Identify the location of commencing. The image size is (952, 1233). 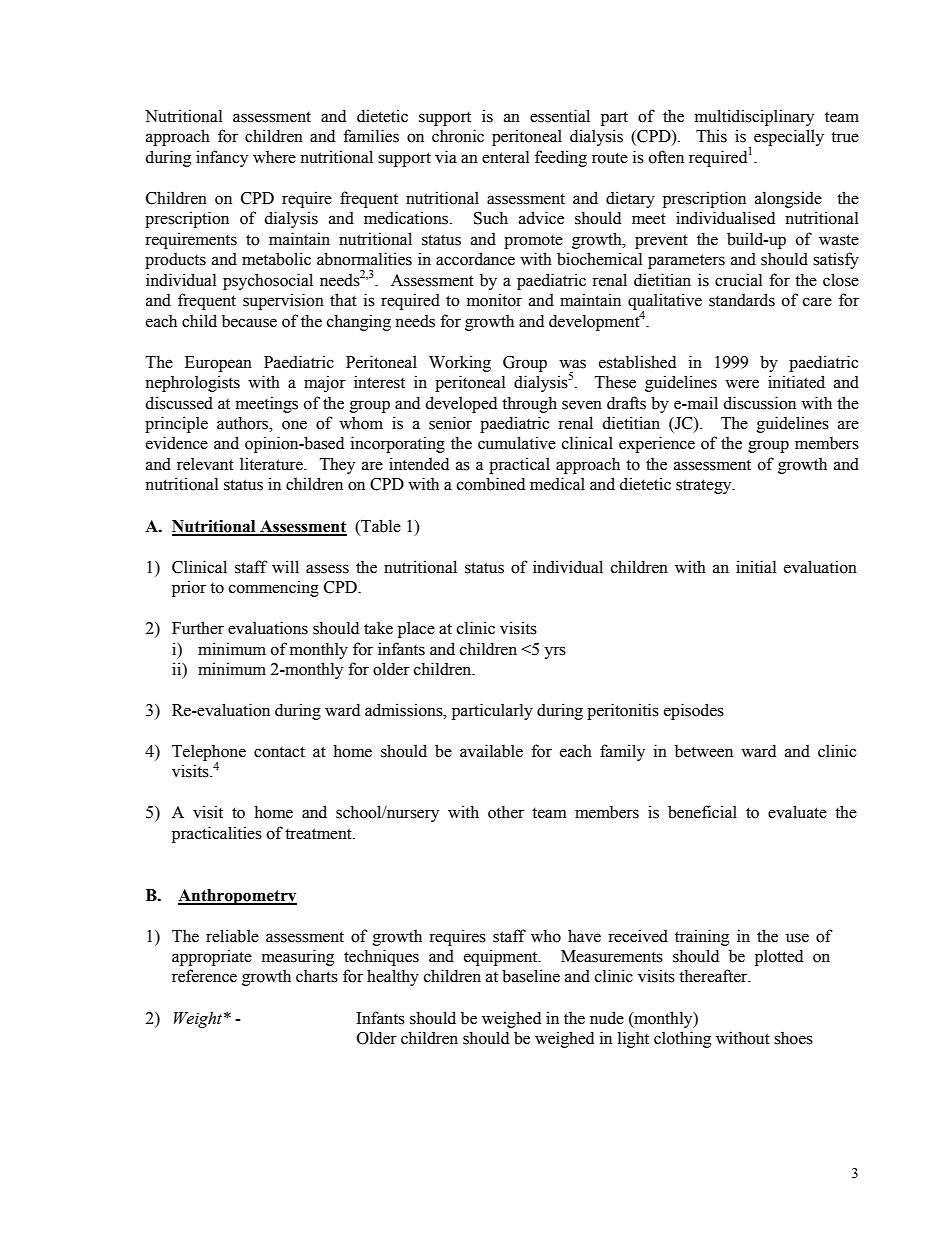
(274, 588).
